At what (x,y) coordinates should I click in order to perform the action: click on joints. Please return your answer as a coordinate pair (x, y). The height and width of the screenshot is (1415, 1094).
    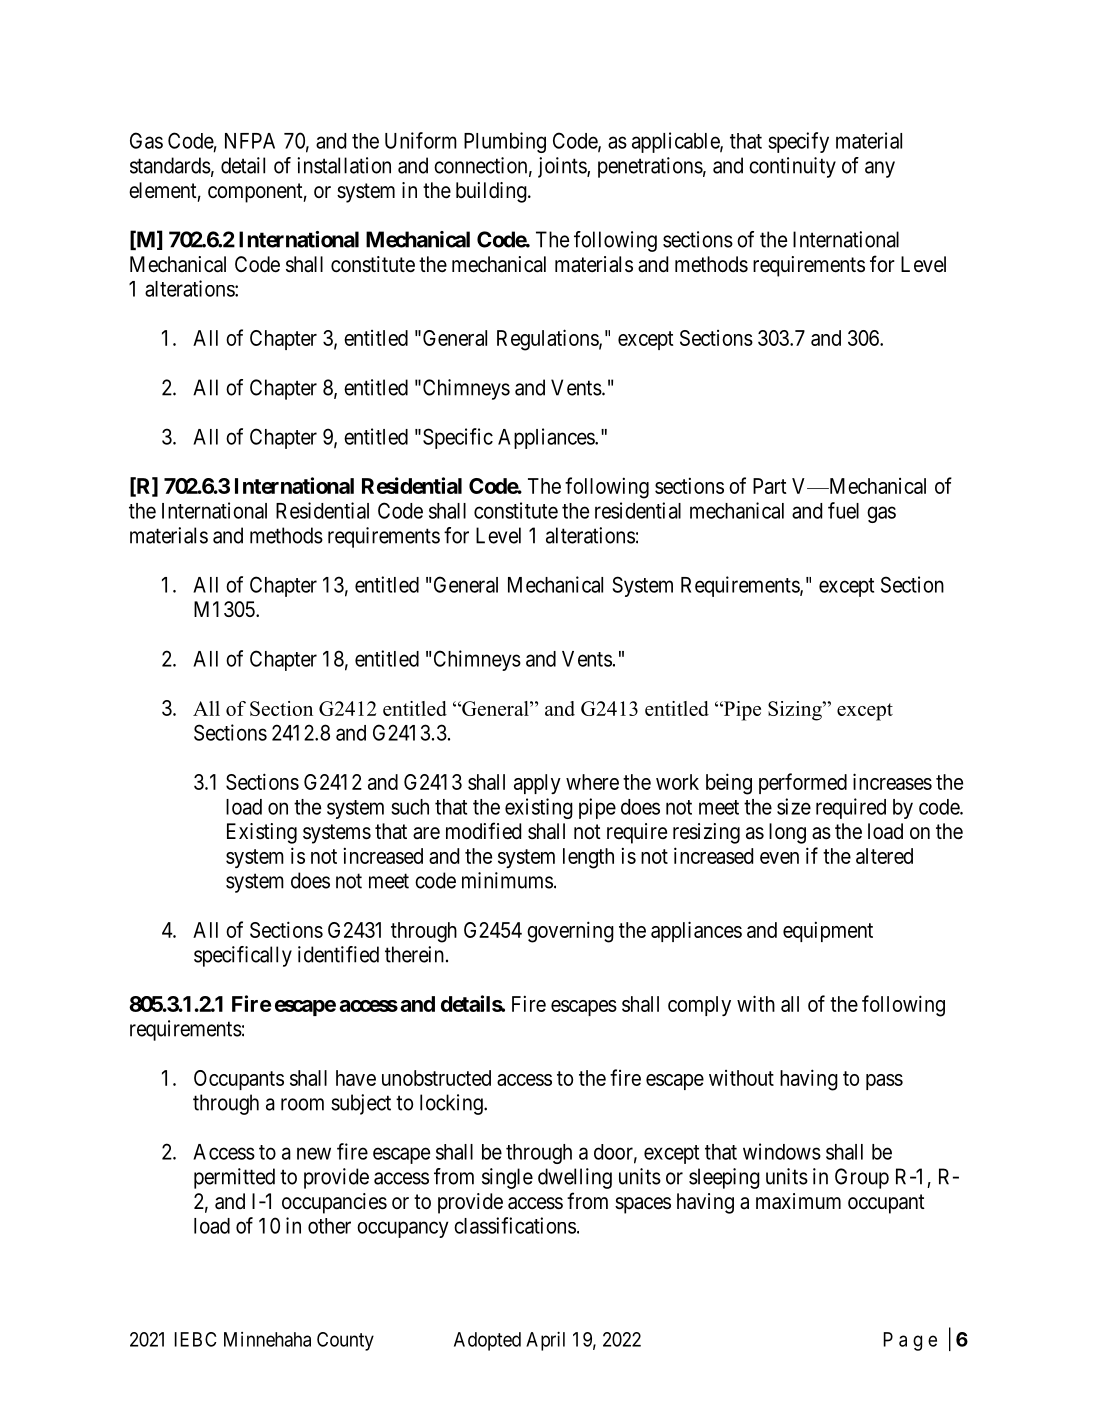
    Looking at the image, I should click on (563, 167).
